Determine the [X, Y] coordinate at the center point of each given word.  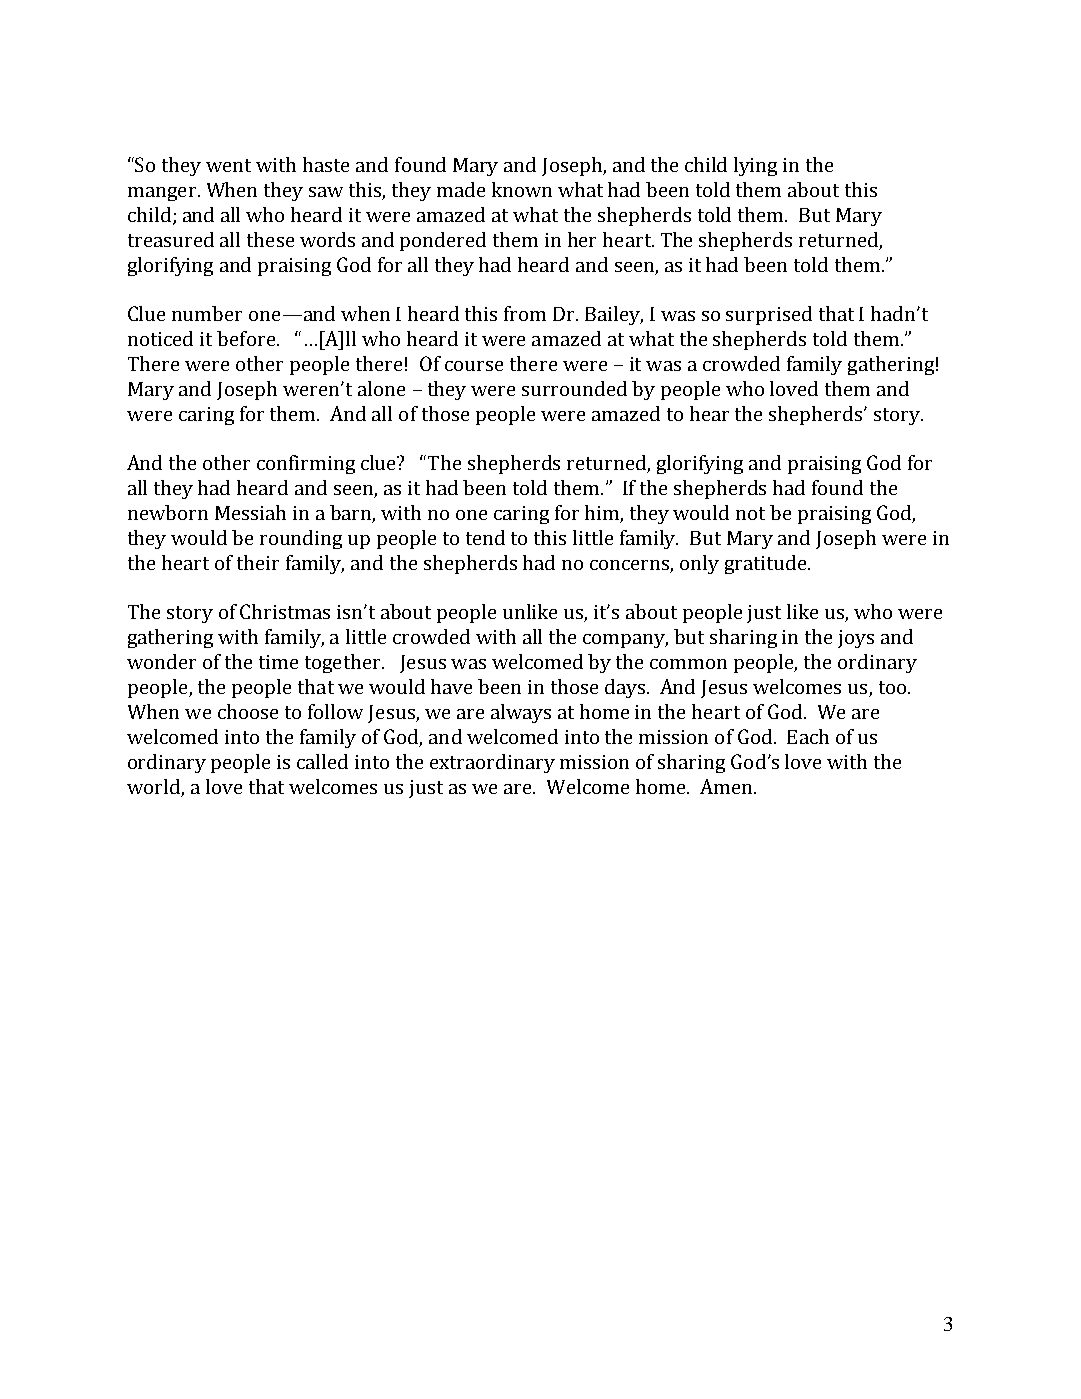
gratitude [767, 564]
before [247, 338]
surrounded [574, 388]
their [258, 562]
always [521, 713]
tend [485, 537]
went [228, 165]
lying [755, 166]
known [522, 189]
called [322, 761]
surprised [769, 315]
